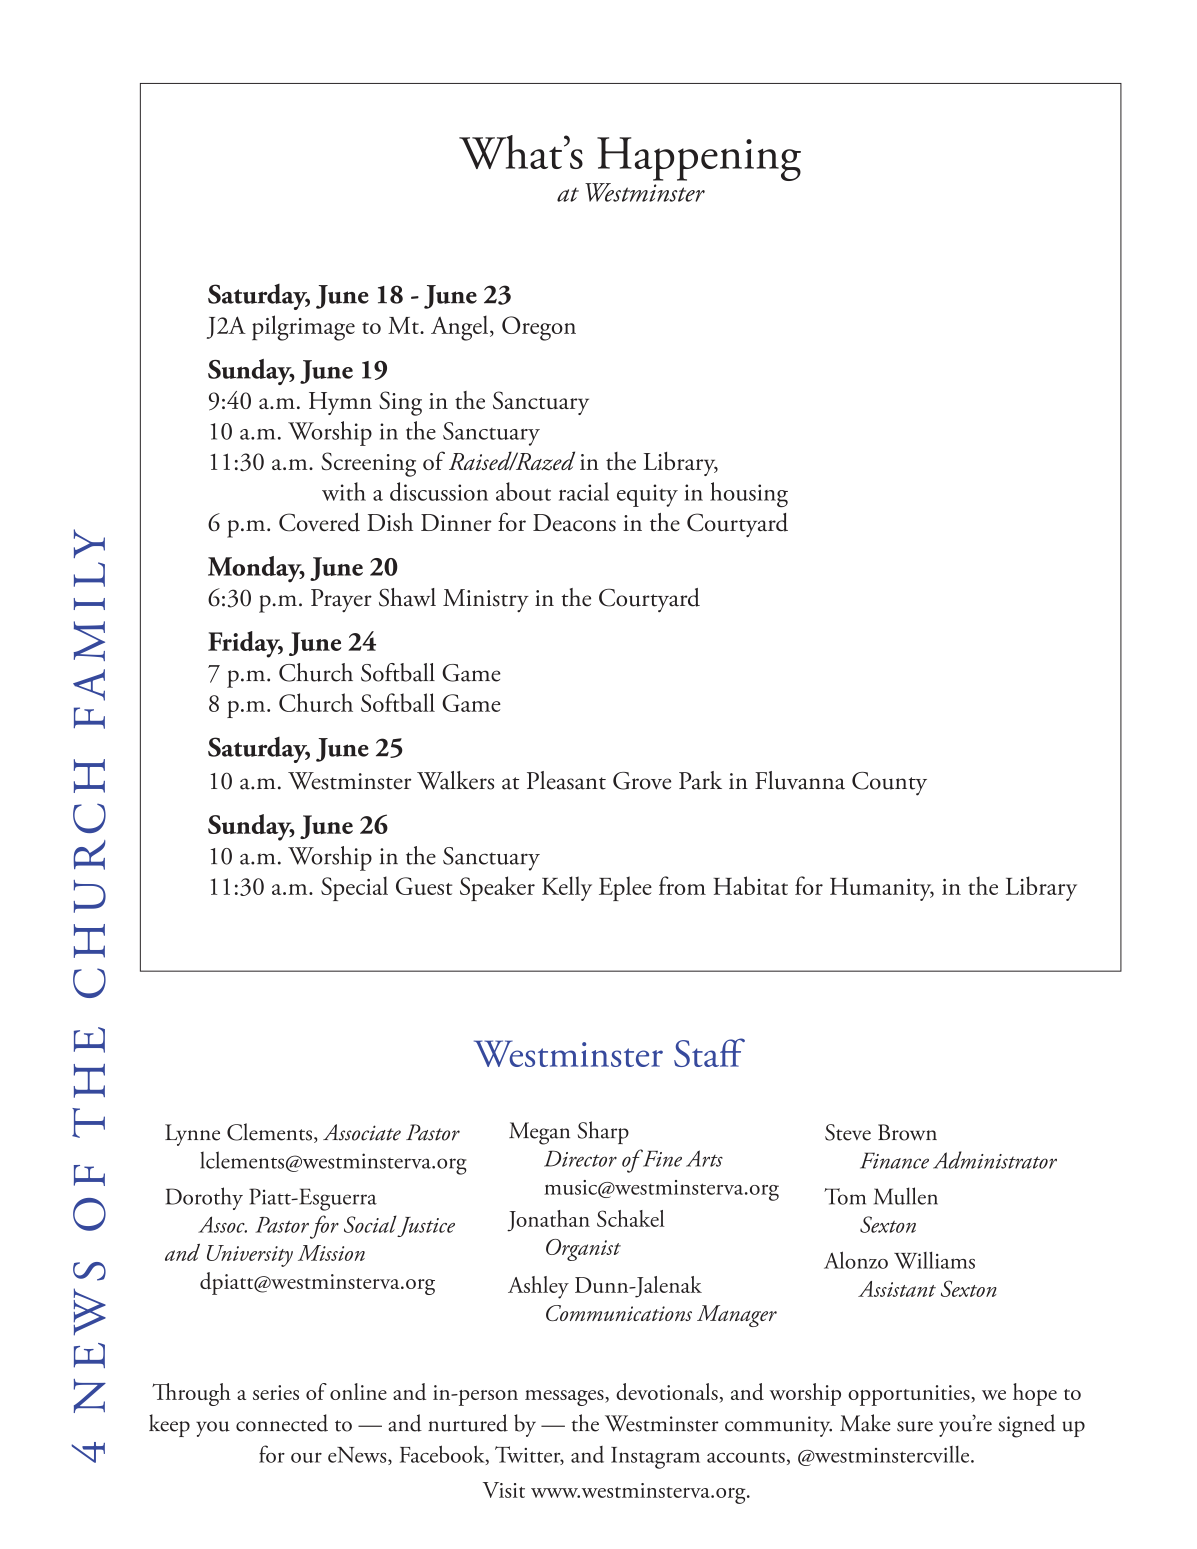  Describe the element at coordinates (282, 1423) in the screenshot. I see `connected` at that location.
